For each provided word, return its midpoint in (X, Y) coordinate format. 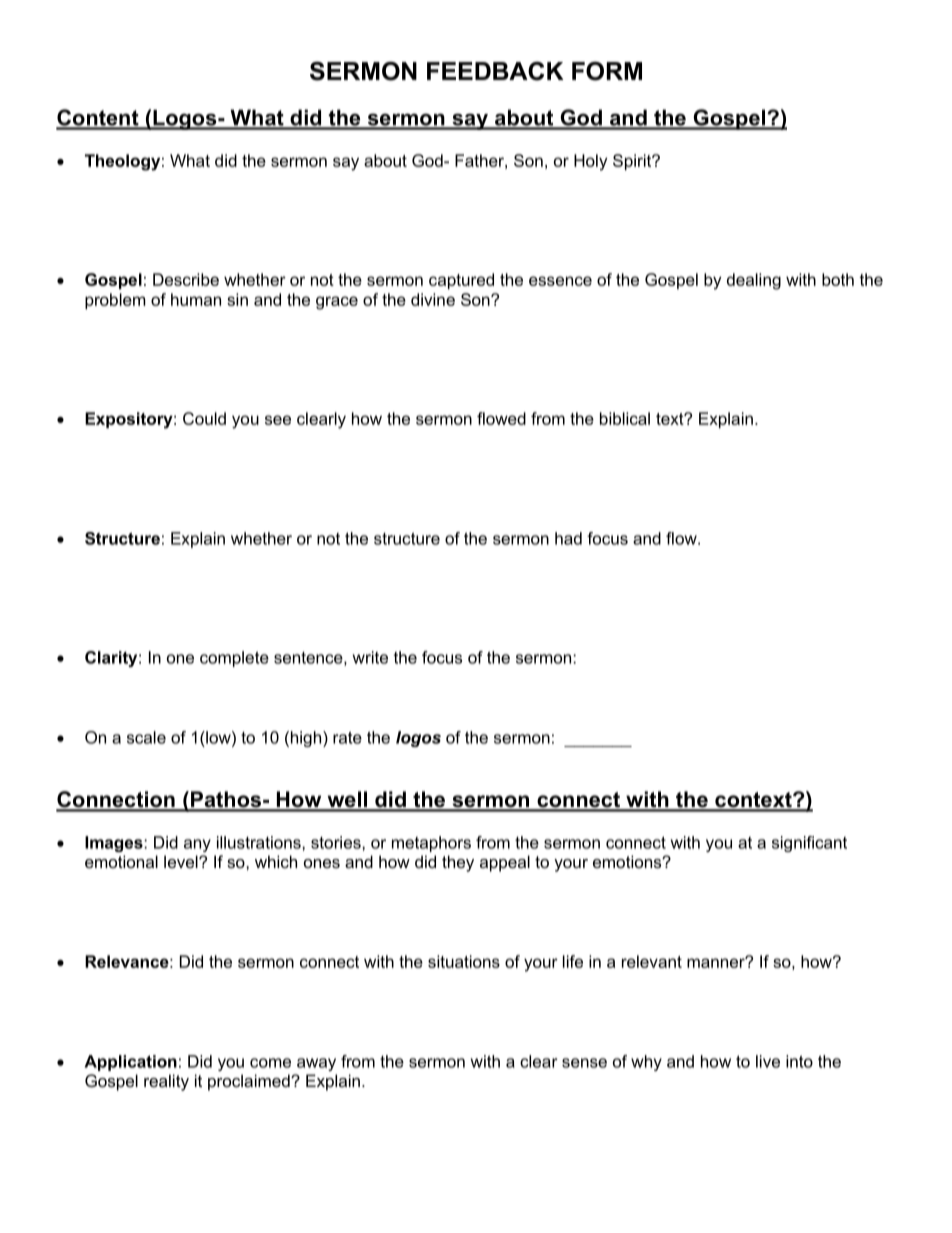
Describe (186, 279)
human (196, 299)
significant (809, 844)
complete (234, 659)
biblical (625, 418)
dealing (754, 281)
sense (584, 1063)
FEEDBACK (495, 71)
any (197, 845)
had (568, 538)
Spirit (633, 162)
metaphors (431, 844)
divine (433, 299)
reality (166, 1082)
